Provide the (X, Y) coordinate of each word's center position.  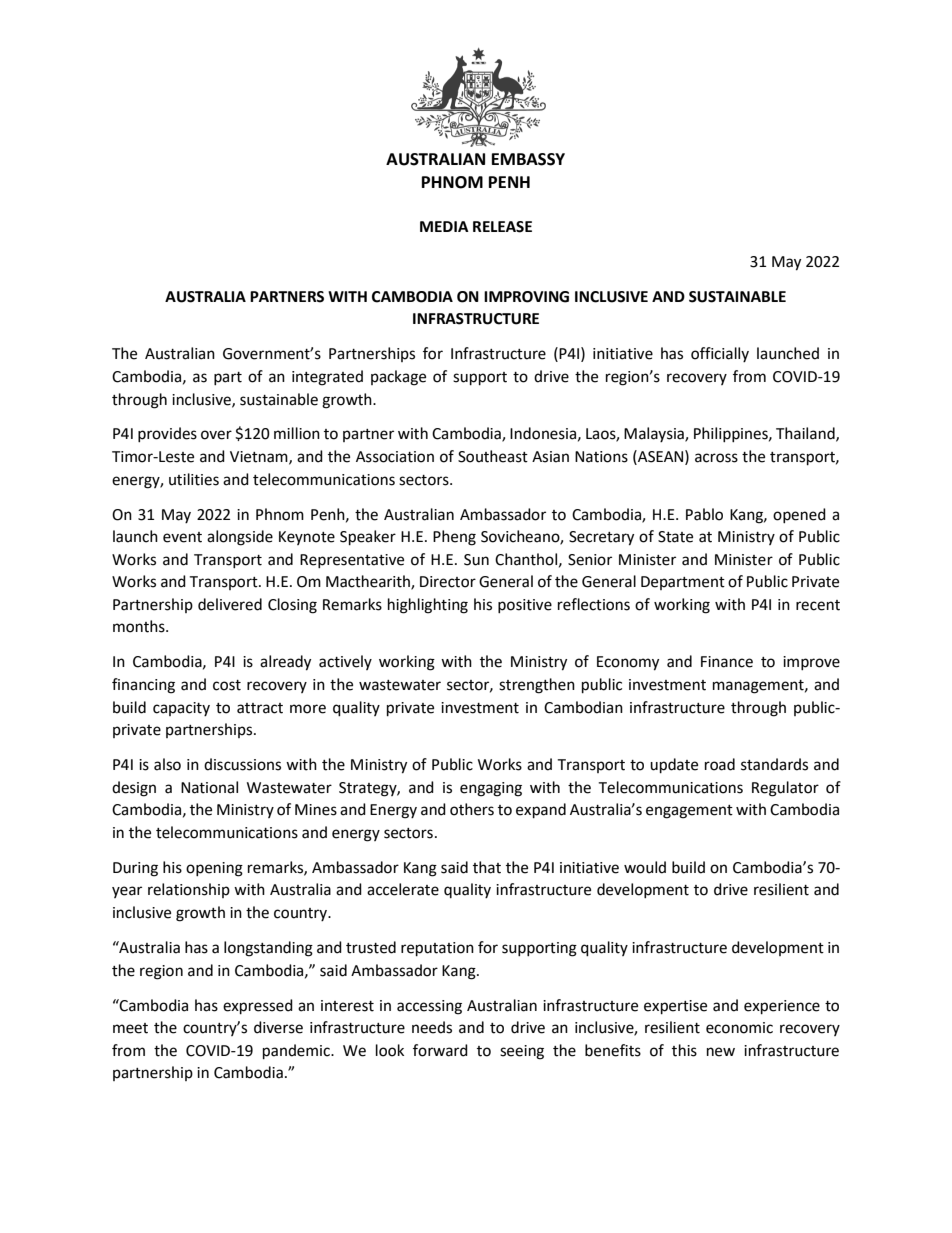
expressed (258, 1007)
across (716, 458)
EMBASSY (528, 159)
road (720, 764)
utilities (194, 479)
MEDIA (444, 226)
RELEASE (502, 227)
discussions (242, 764)
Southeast (493, 456)
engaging (491, 789)
